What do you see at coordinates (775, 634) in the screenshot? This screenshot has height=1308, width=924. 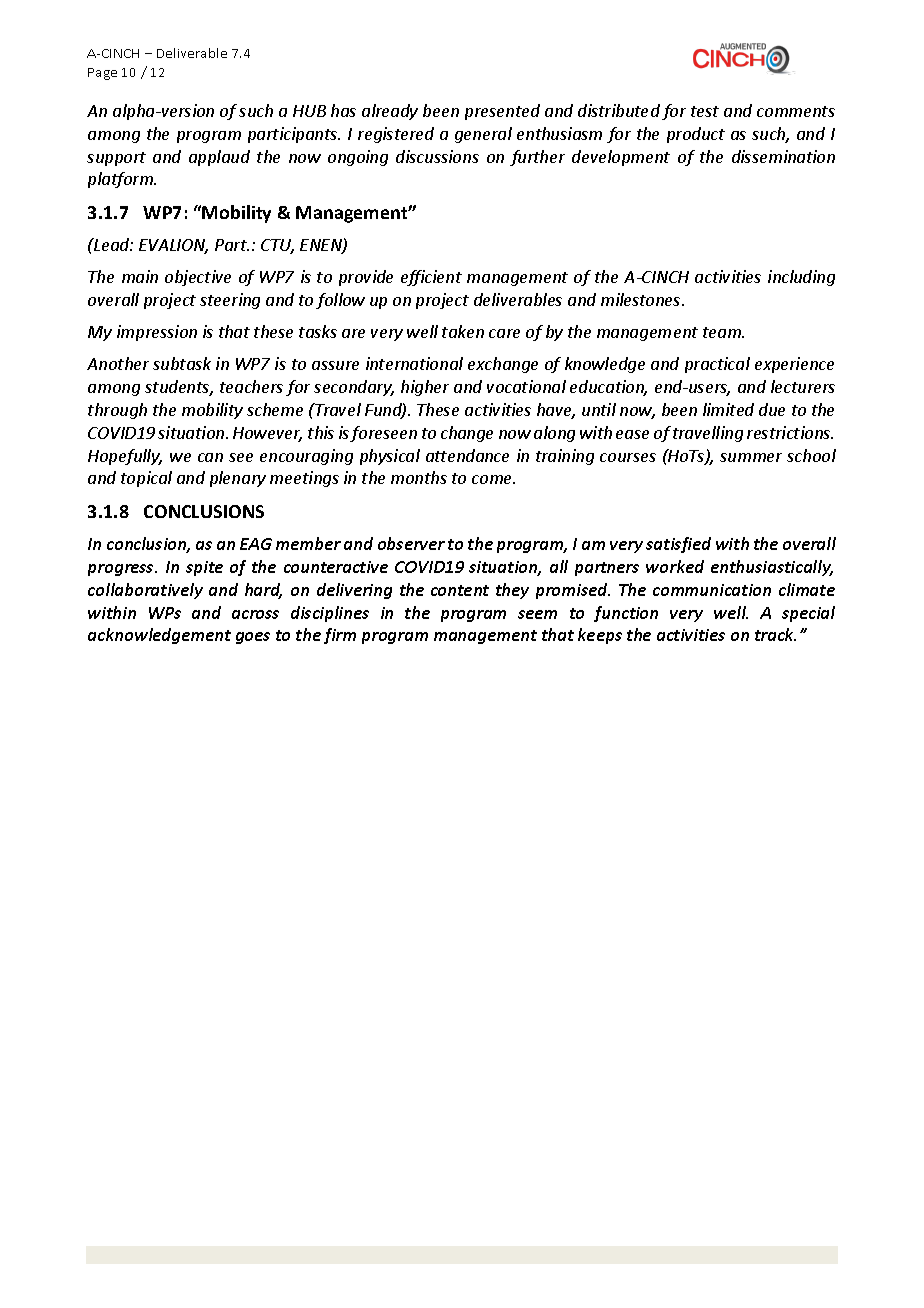 I see `track` at bounding box center [775, 634].
